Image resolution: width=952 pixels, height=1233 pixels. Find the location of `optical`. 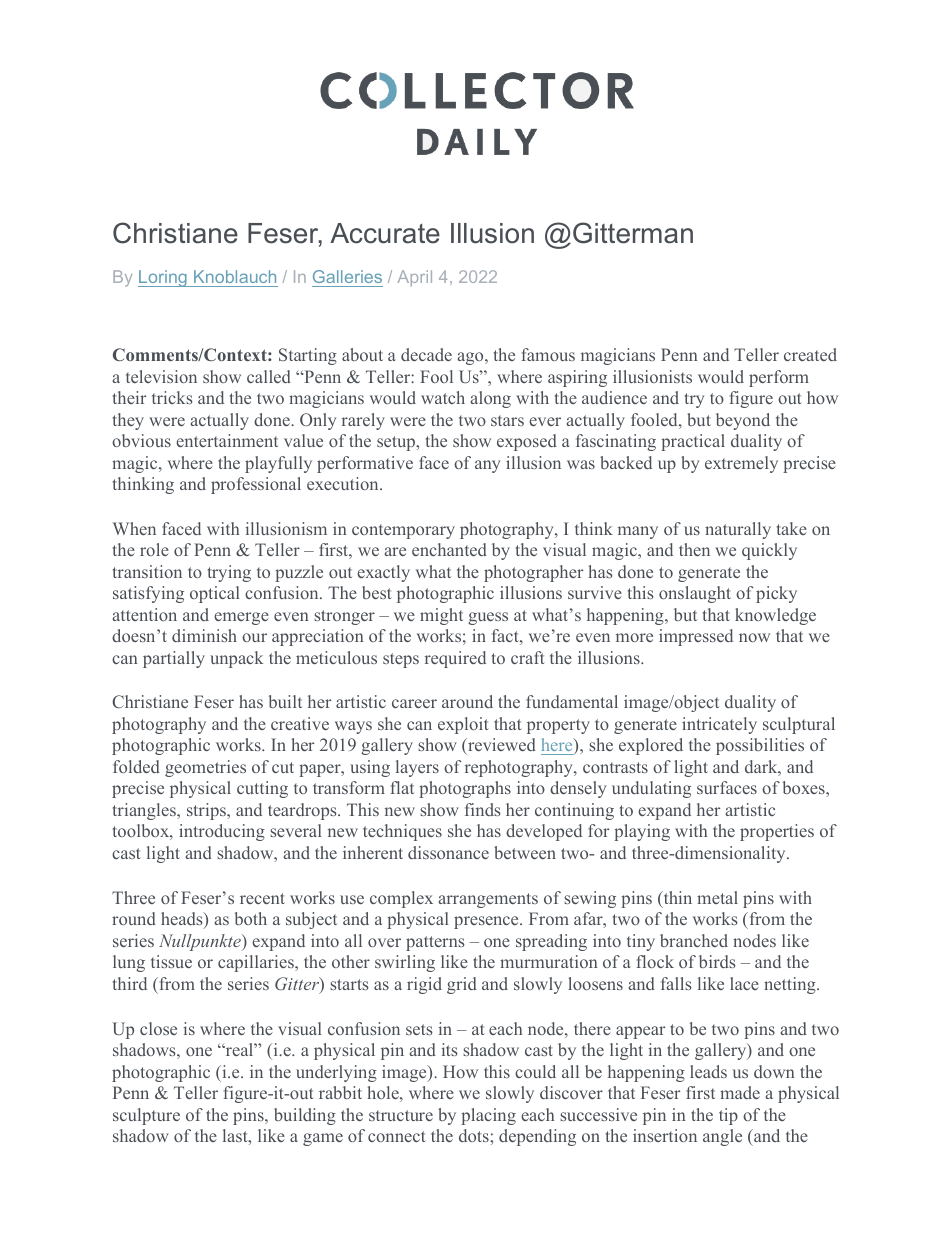

optical is located at coordinates (215, 594).
